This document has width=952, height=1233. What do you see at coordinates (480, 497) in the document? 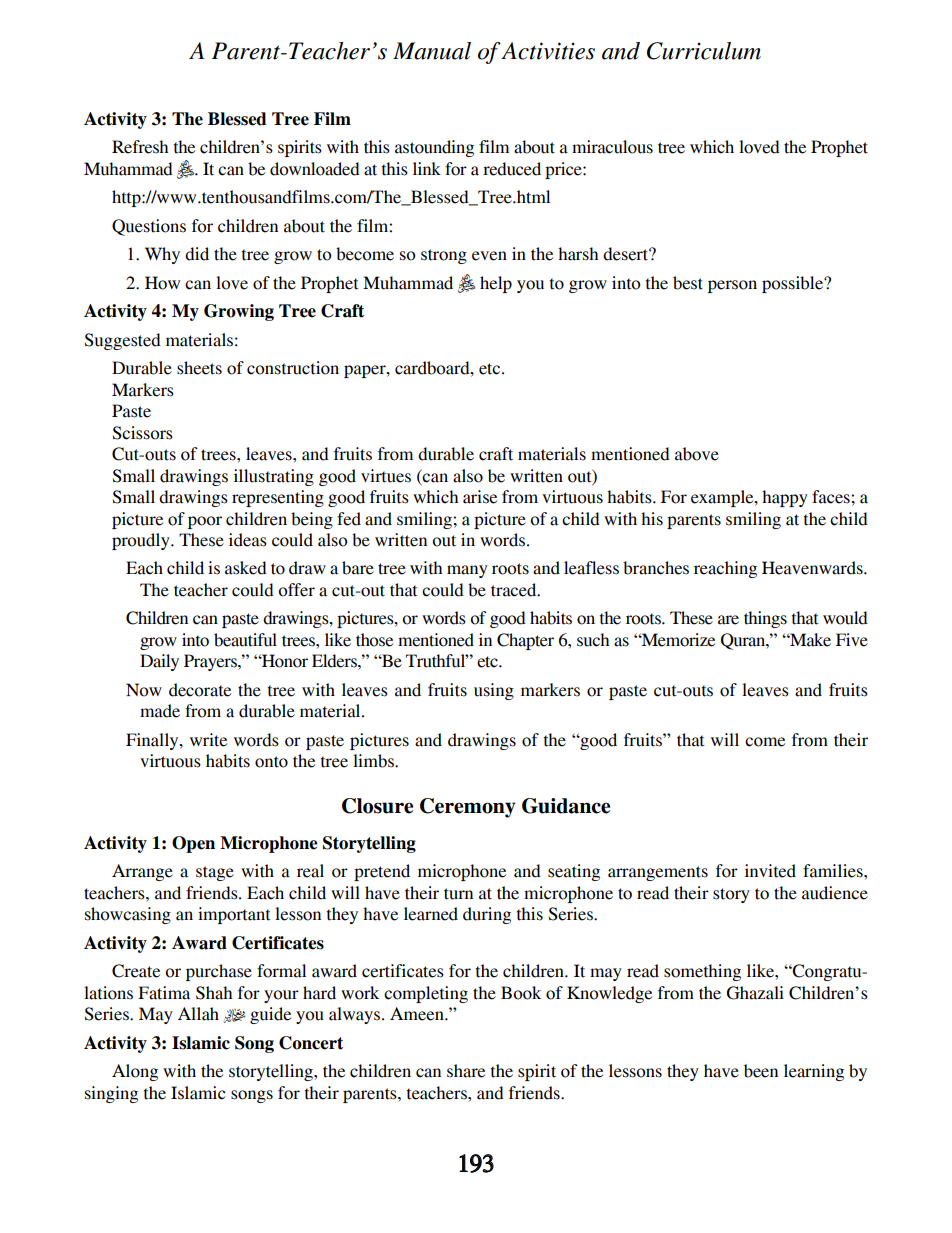
I see `arise` at bounding box center [480, 497].
